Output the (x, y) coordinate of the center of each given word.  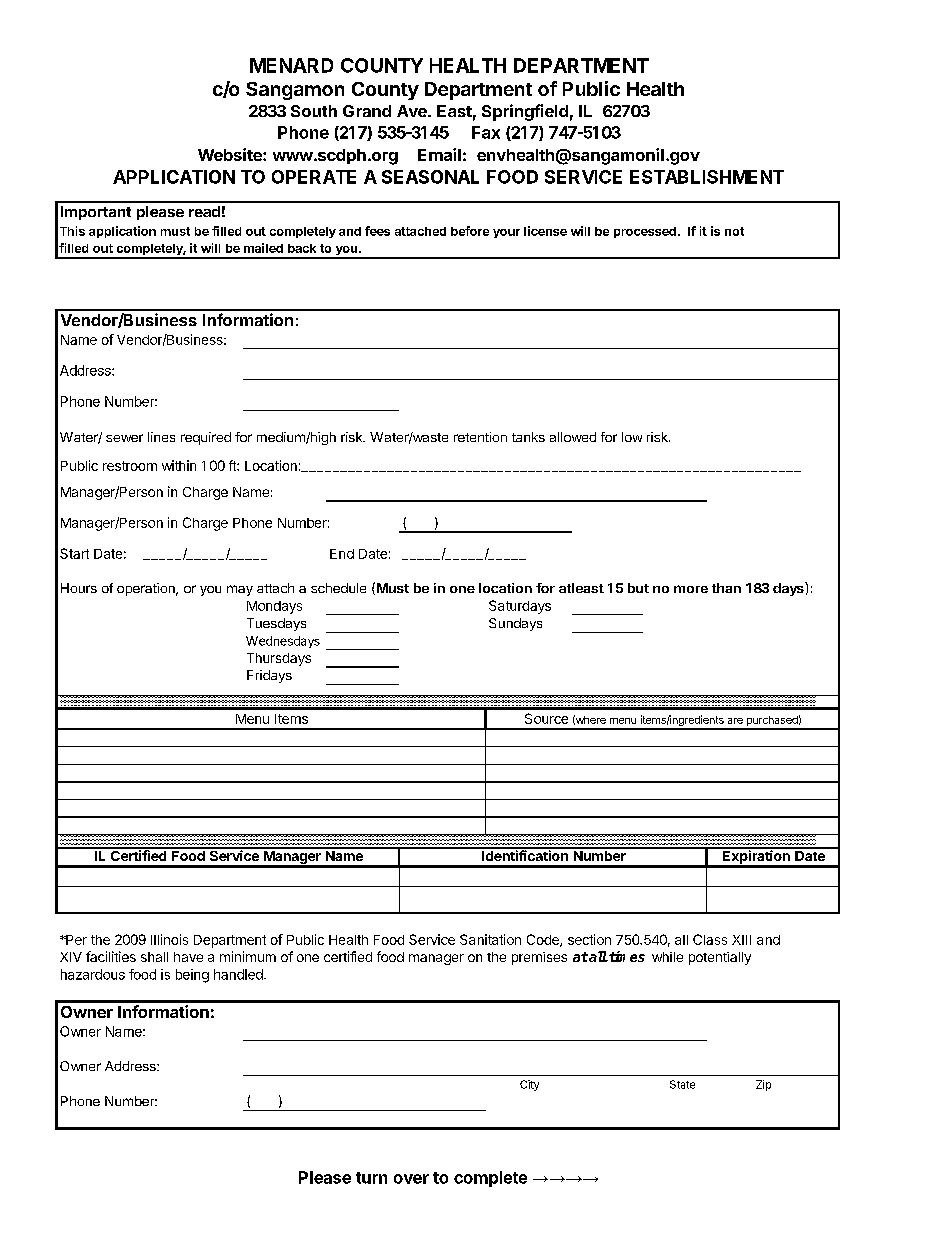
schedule (338, 588)
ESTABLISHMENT (707, 177)
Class (710, 939)
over (411, 1179)
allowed (573, 437)
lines (161, 437)
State (682, 1084)
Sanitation (490, 939)
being (192, 976)
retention (480, 437)
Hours (79, 588)
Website (231, 154)
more (691, 589)
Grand (367, 111)
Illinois (169, 939)
